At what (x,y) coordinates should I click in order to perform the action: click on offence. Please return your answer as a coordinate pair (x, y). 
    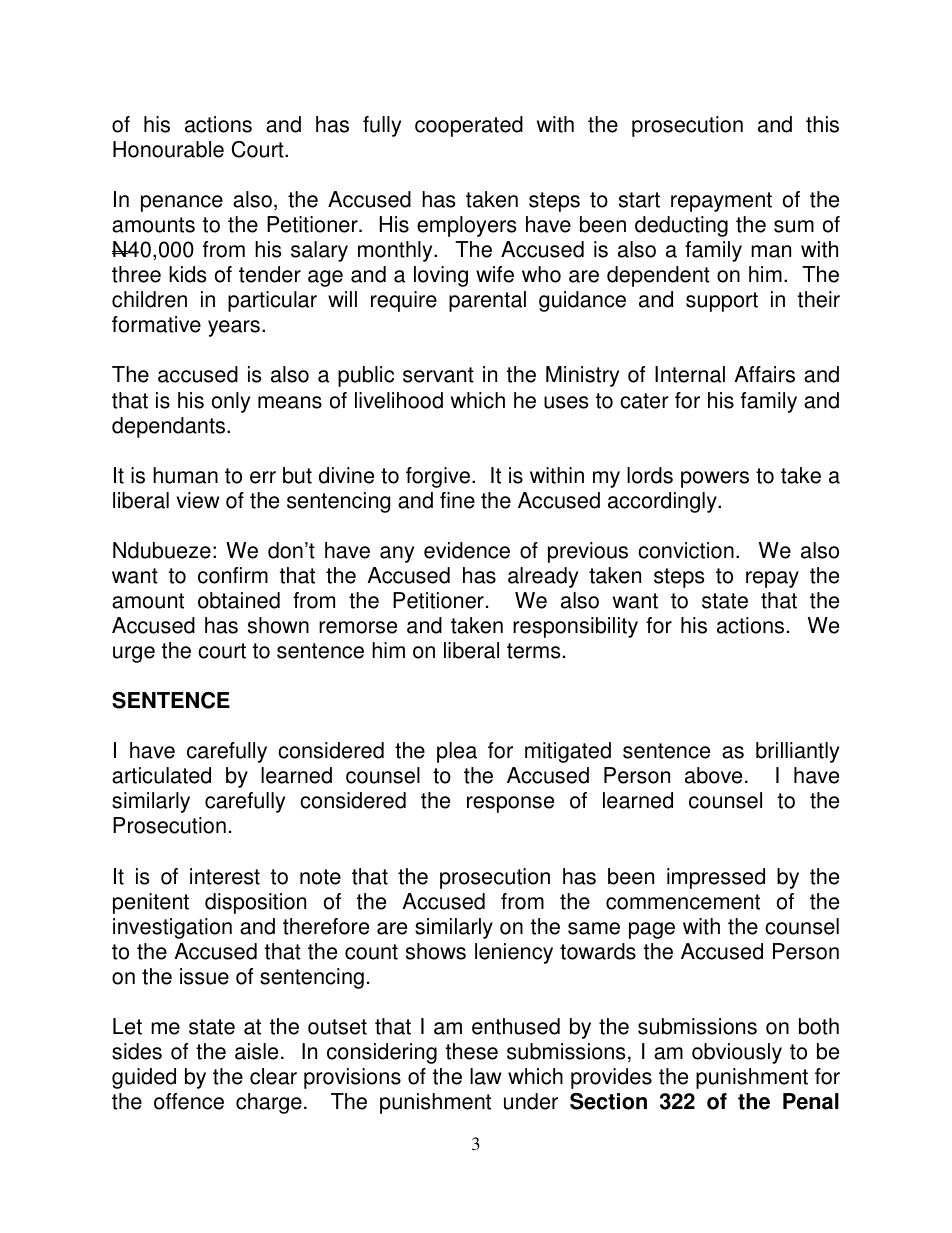
    Looking at the image, I should click on (189, 1101).
